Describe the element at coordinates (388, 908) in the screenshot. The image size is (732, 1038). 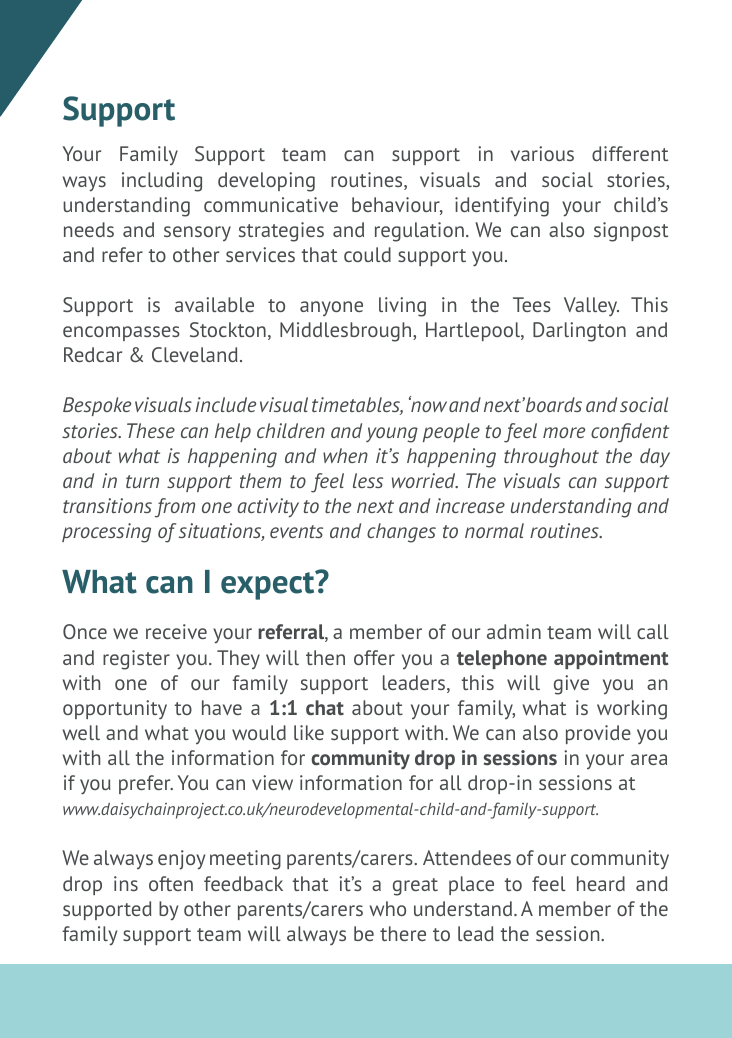
I see `who` at that location.
